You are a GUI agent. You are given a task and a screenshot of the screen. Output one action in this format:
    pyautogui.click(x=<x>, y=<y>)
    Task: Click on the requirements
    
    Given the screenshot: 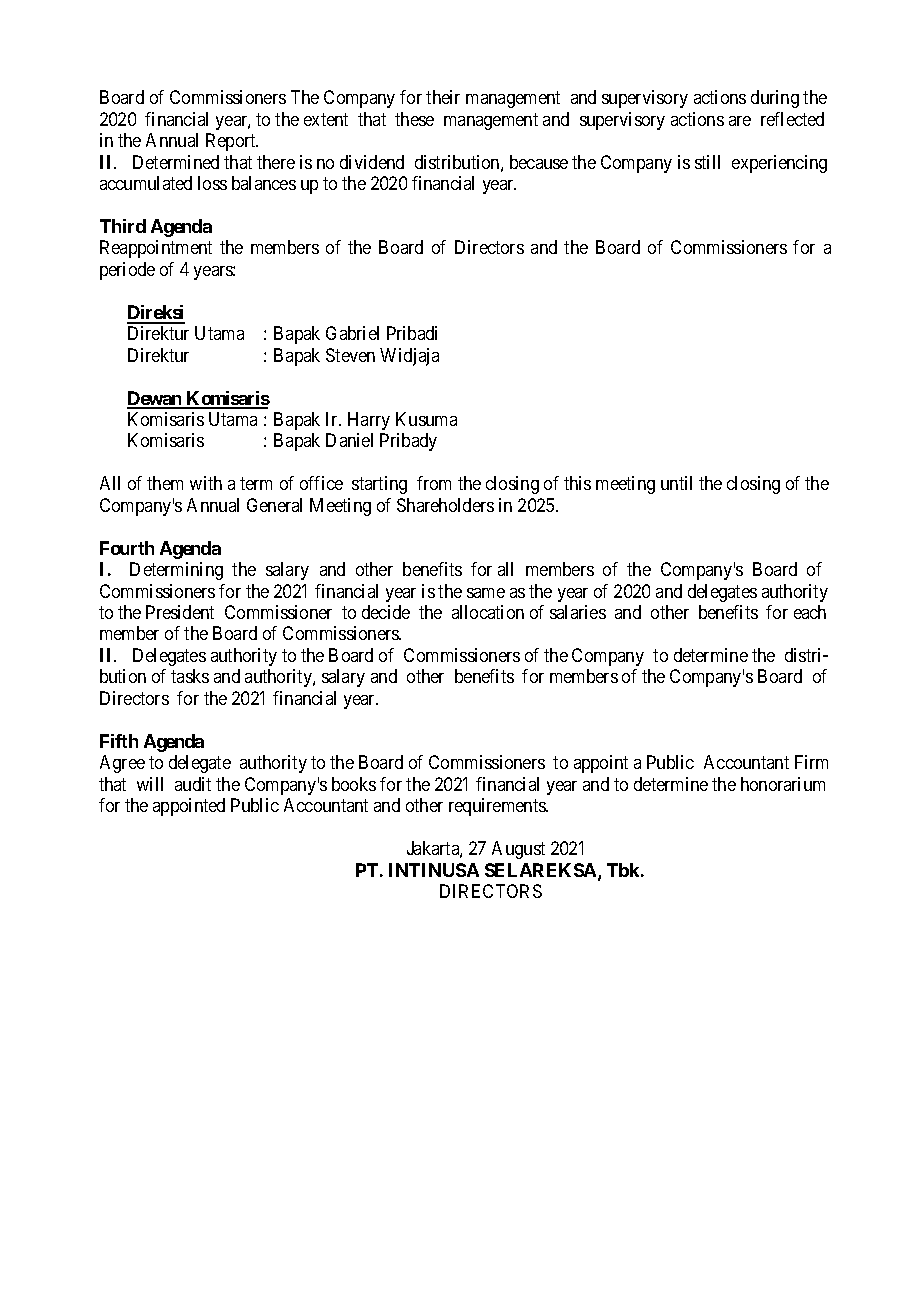 What is the action you would take?
    pyautogui.click(x=498, y=807)
